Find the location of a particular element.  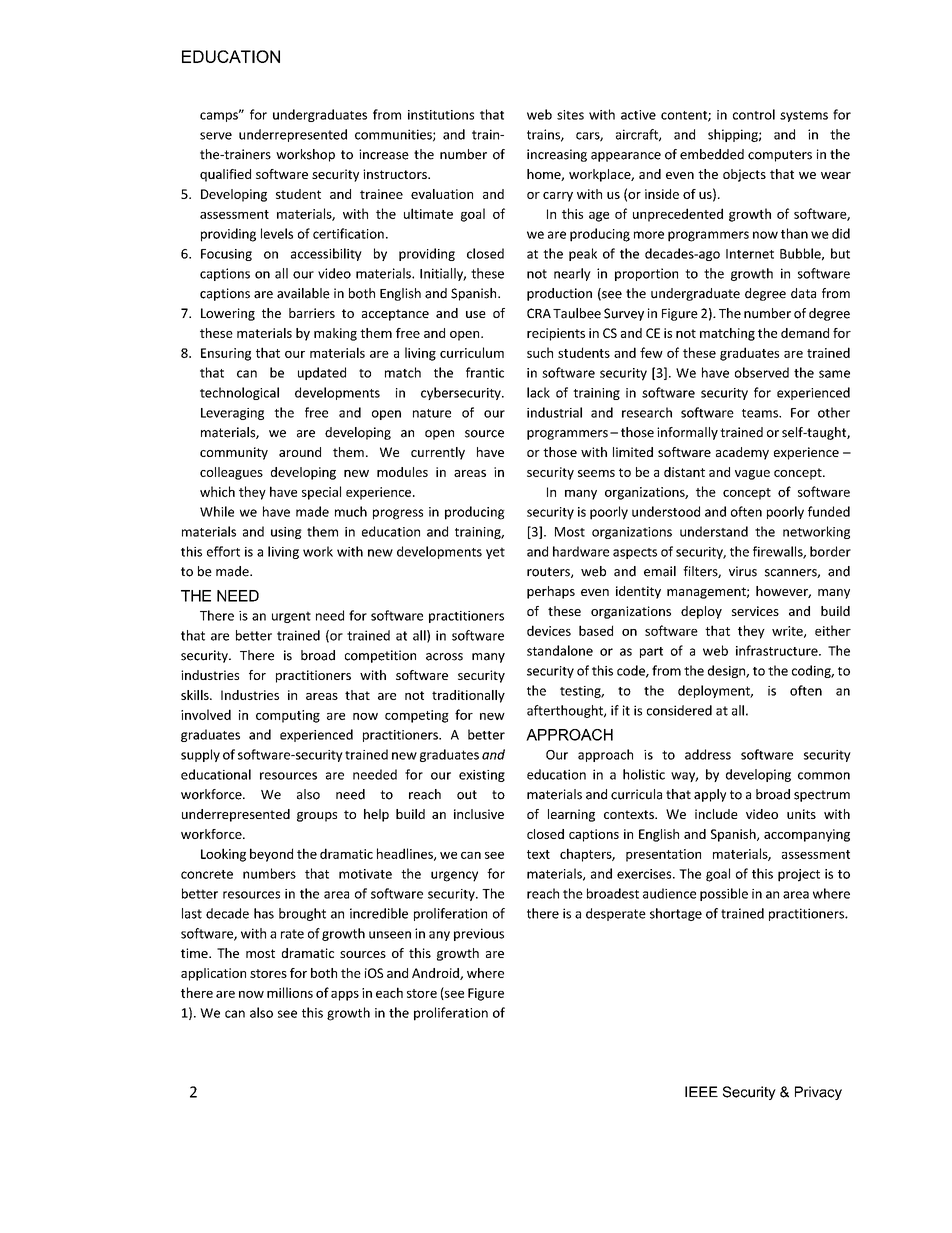

beyond is located at coordinates (271, 855).
